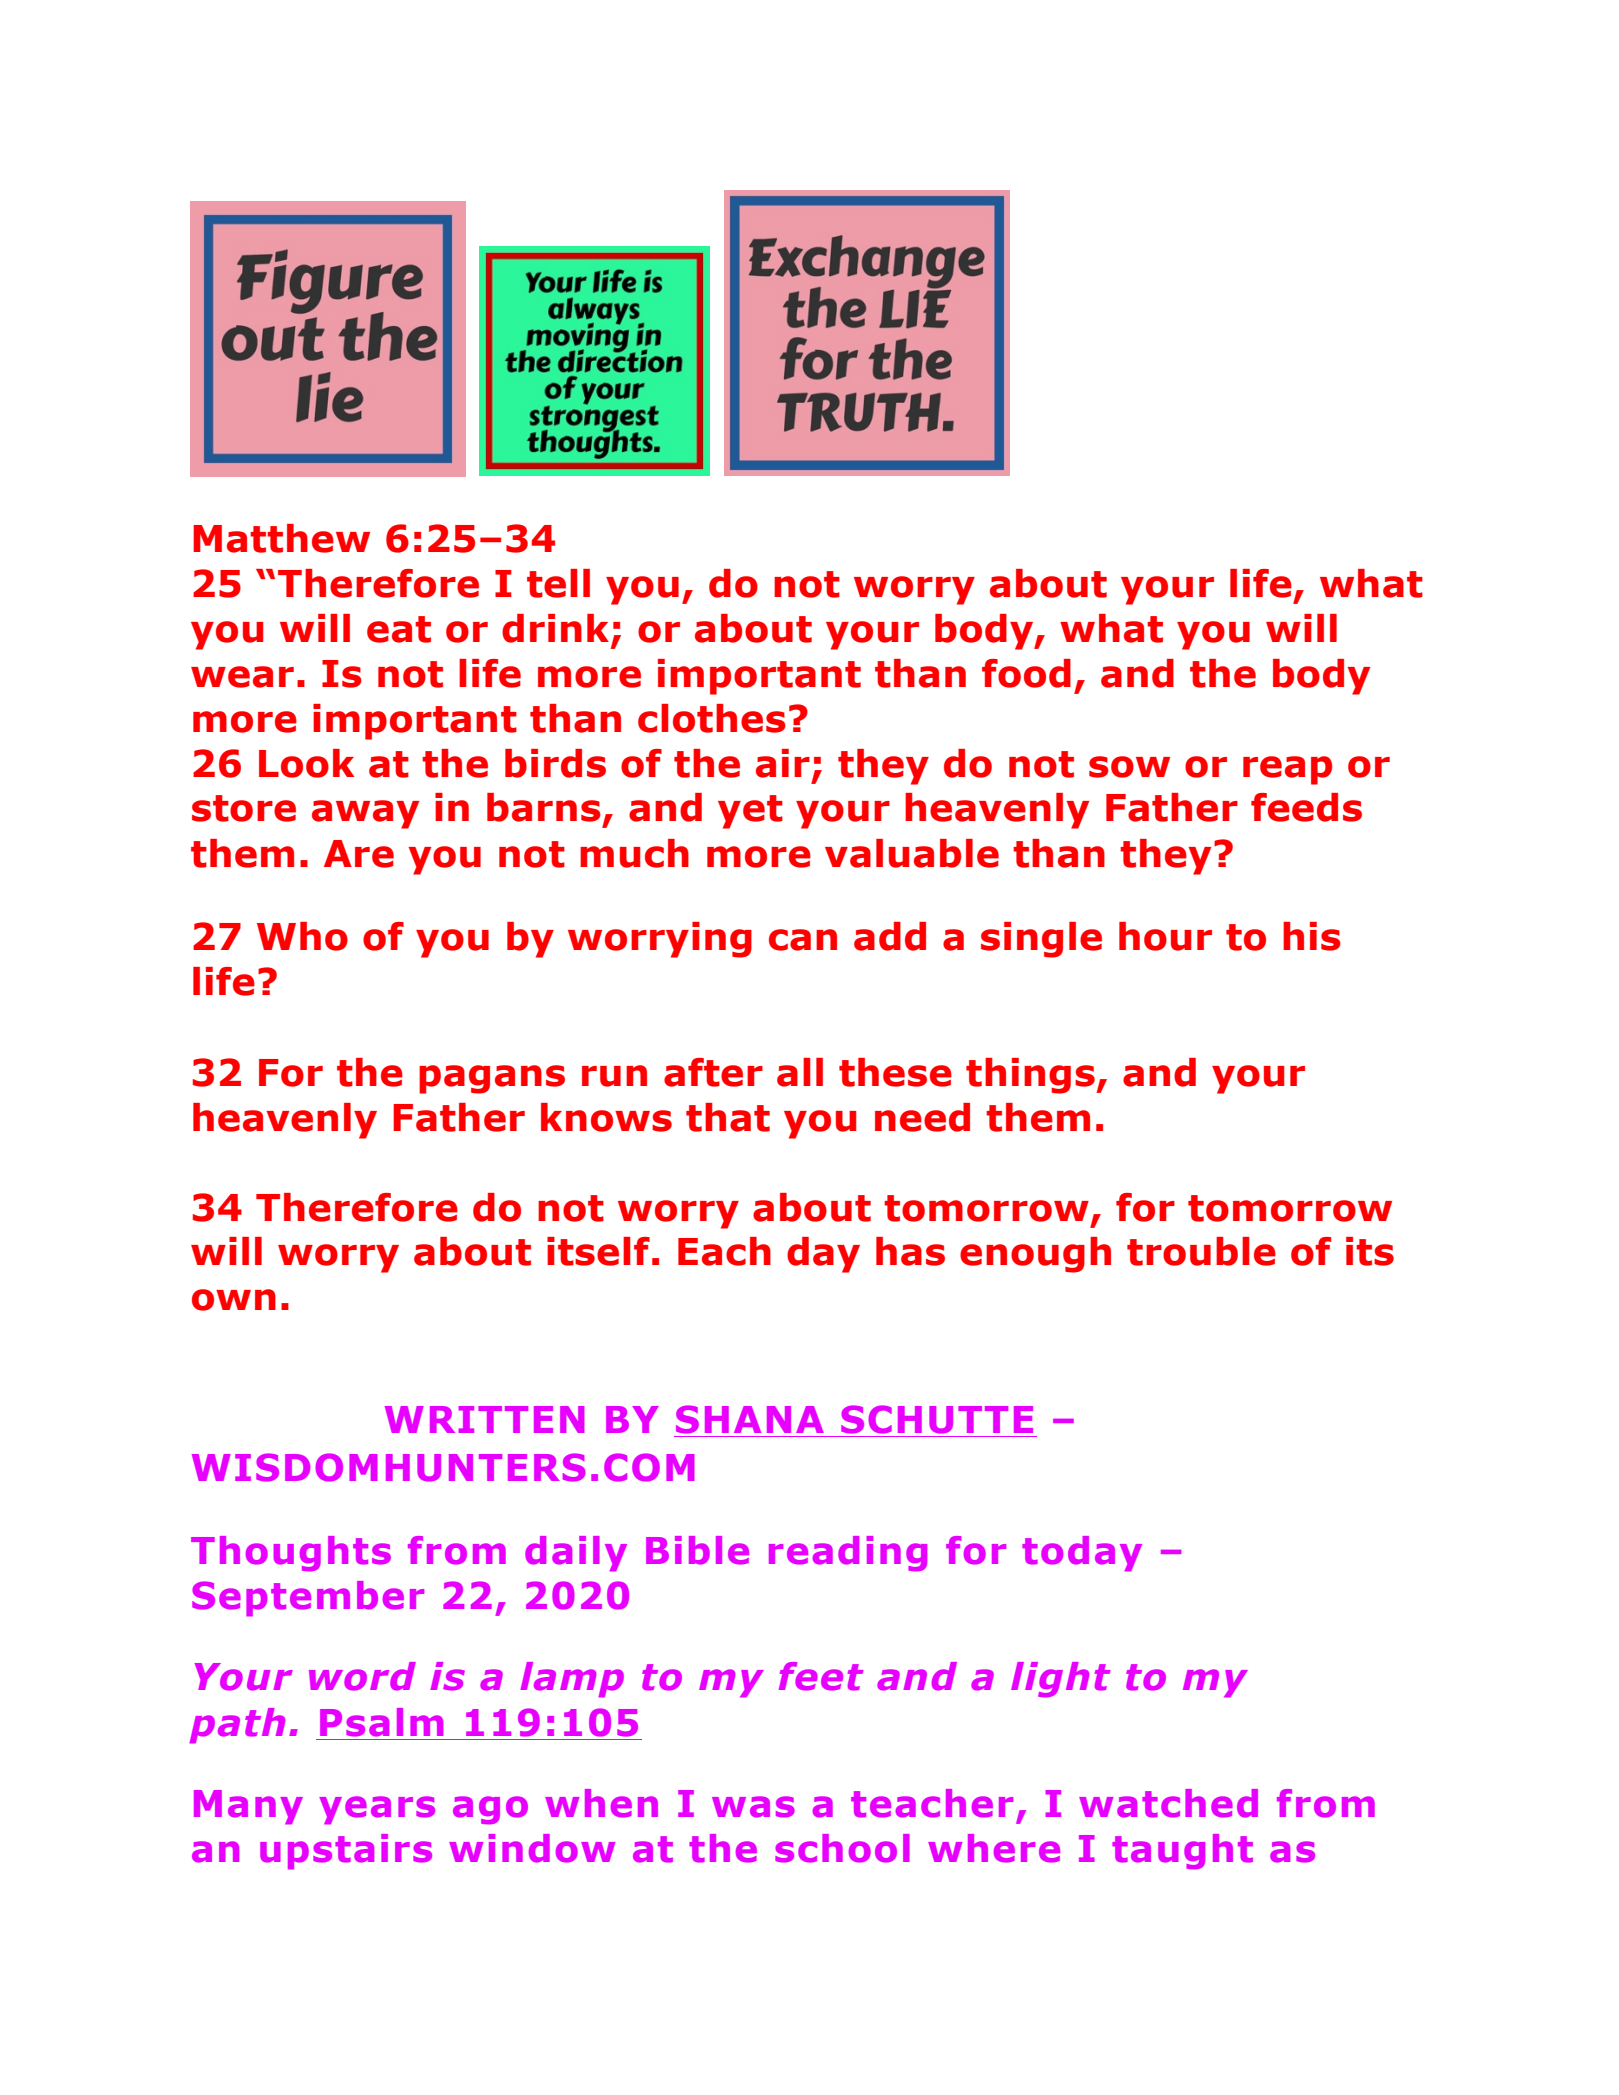 The image size is (1619, 2095). I want to click on eat, so click(399, 629).
